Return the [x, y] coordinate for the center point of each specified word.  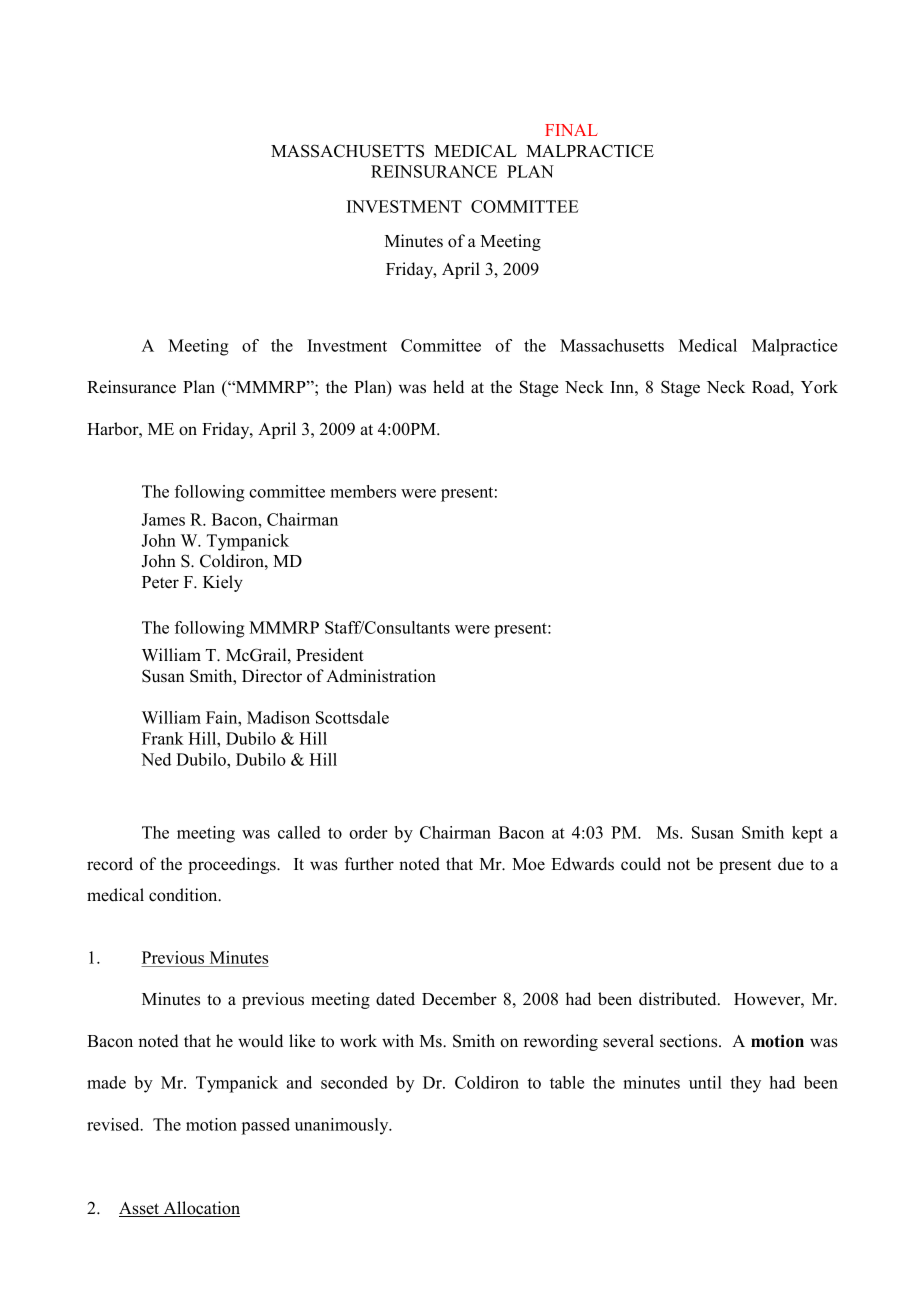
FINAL [571, 130]
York [819, 387]
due [791, 864]
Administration [381, 676]
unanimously [343, 1126]
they [745, 1084]
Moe [528, 864]
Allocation [200, 1209]
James [163, 519]
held [448, 387]
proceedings [233, 865]
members [363, 491]
